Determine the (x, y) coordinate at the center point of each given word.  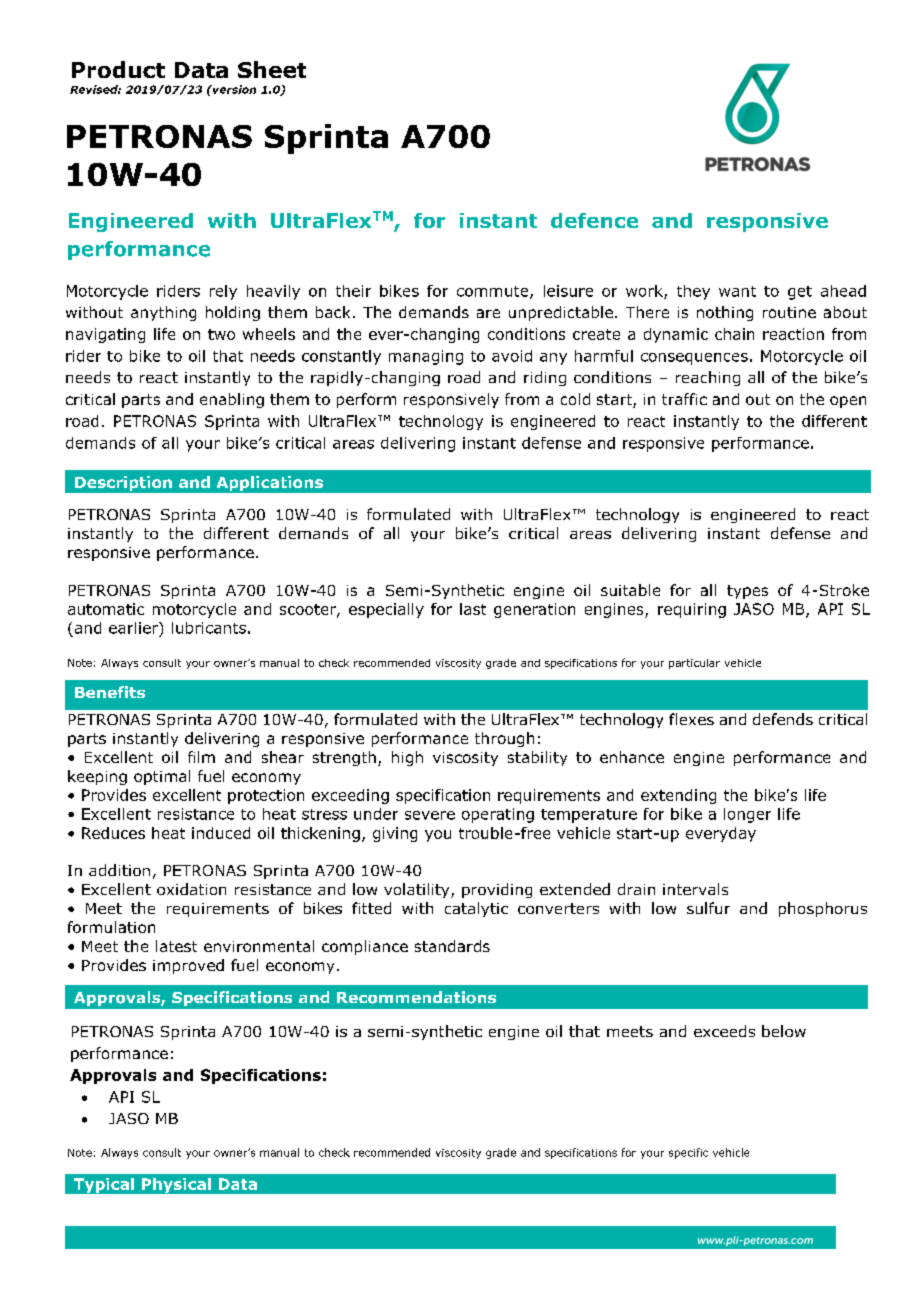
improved (188, 966)
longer (747, 815)
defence (594, 220)
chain (734, 334)
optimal (162, 777)
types (747, 592)
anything (163, 313)
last (473, 609)
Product (118, 69)
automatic (106, 609)
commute (494, 292)
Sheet (272, 69)
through (504, 739)
